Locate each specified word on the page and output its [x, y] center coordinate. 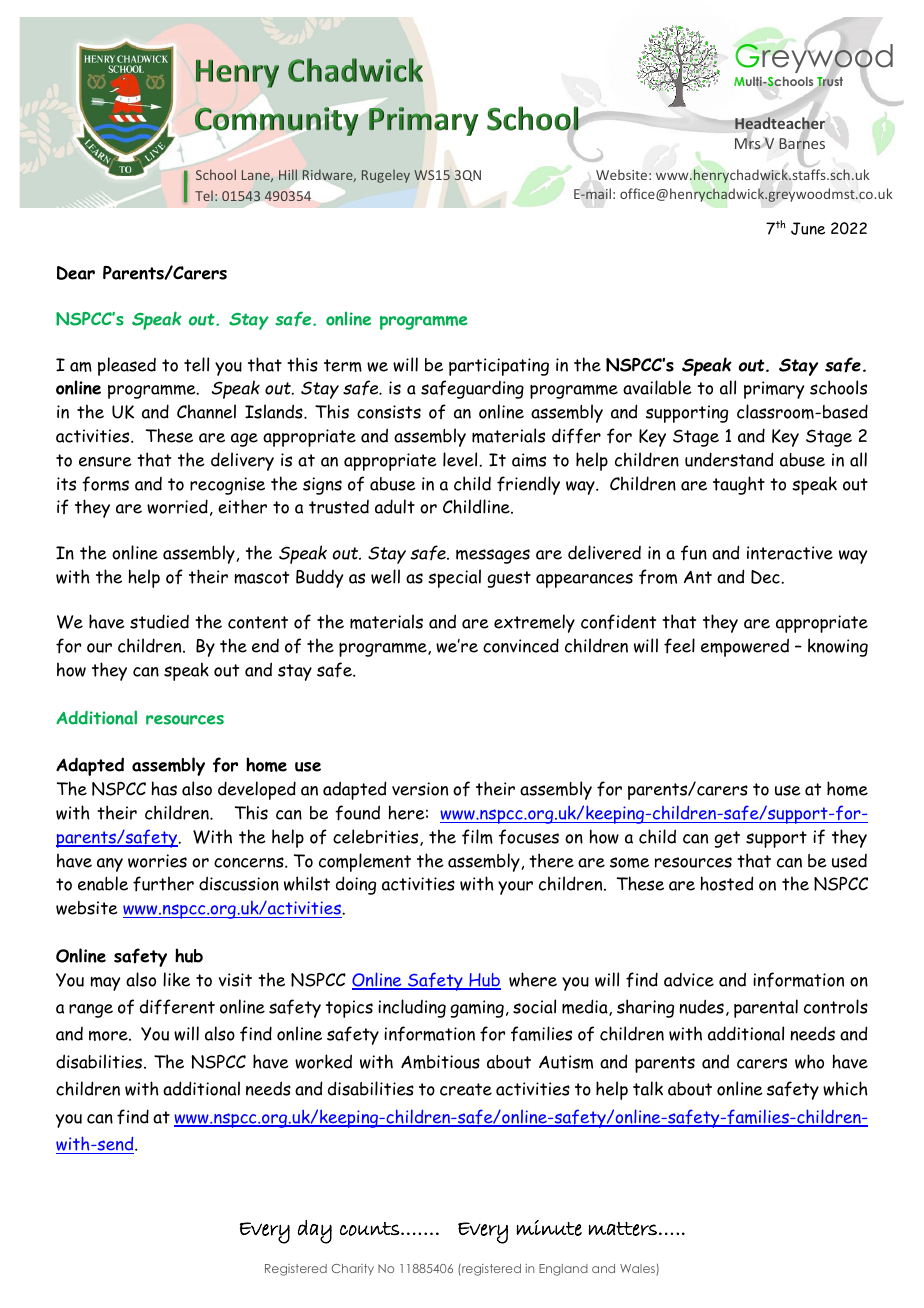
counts [371, 1229]
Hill [288, 174]
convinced [521, 645]
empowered [745, 647]
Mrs [749, 143]
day [315, 1232]
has [164, 788]
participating [499, 367]
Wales [638, 1270]
